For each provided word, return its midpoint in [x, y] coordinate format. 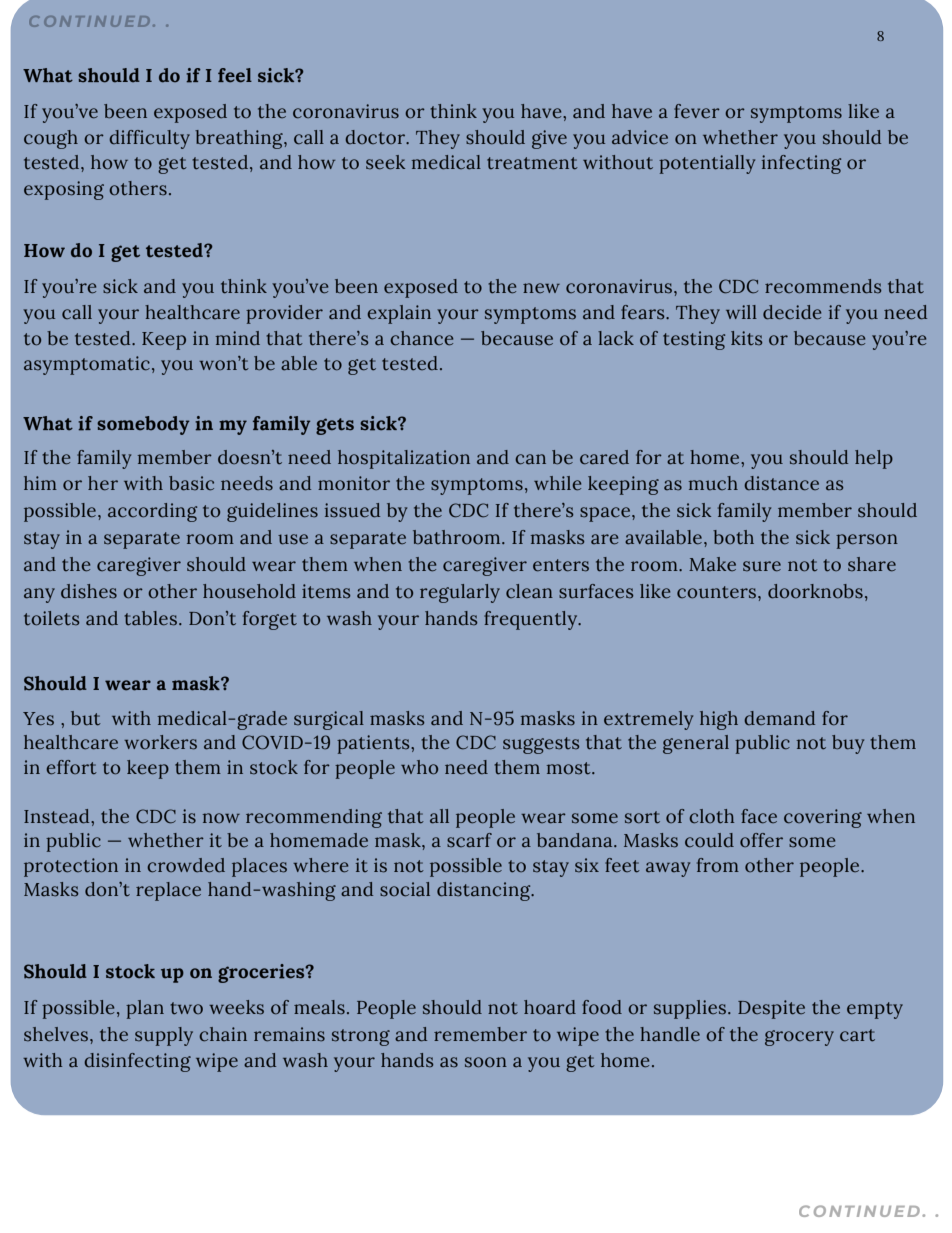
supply [164, 1036]
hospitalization [404, 459]
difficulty [149, 139]
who [419, 767]
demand [779, 718]
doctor [376, 137]
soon [486, 1062]
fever [697, 111]
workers [160, 742]
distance [781, 483]
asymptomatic [87, 365]
